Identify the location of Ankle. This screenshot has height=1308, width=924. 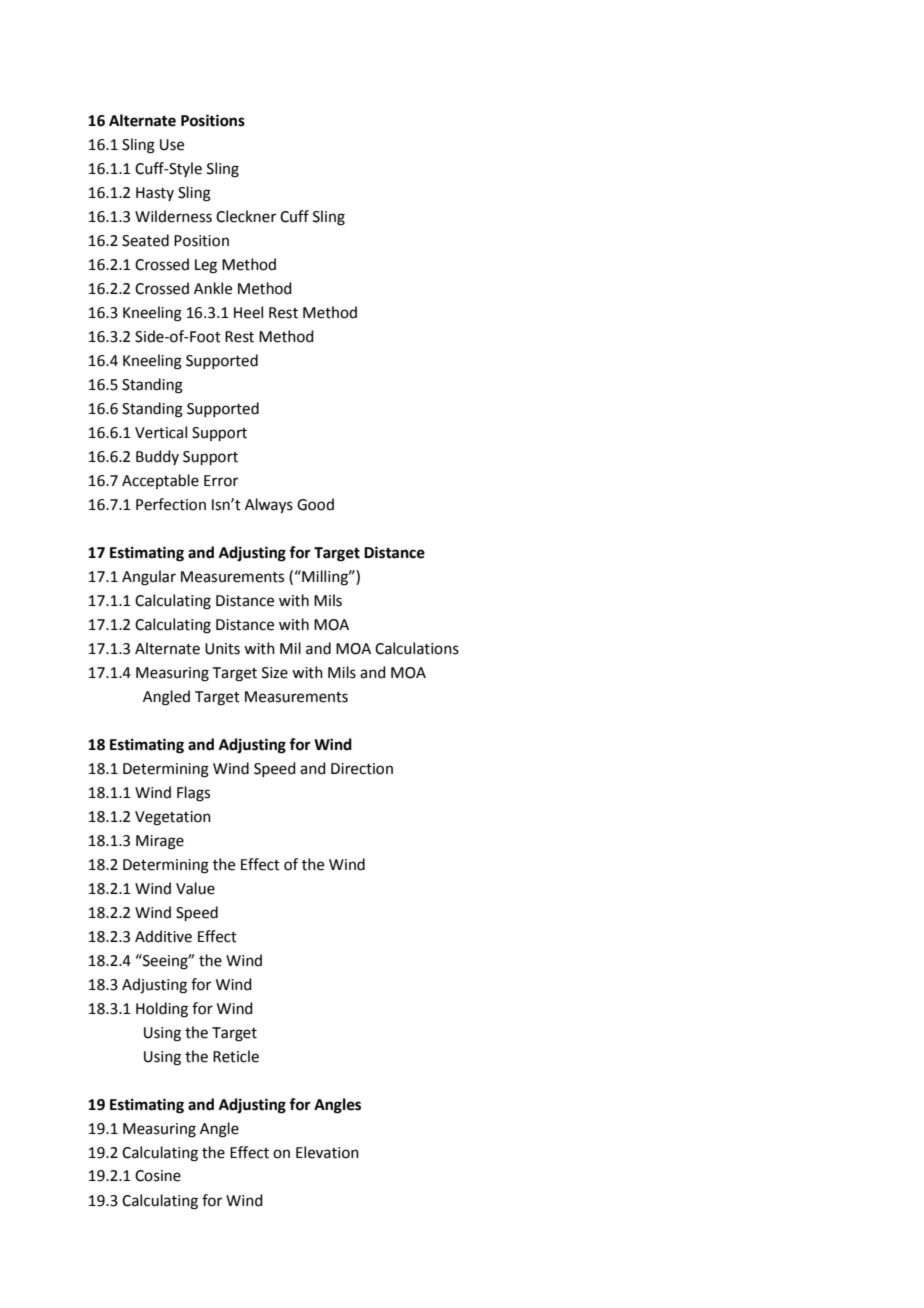
(213, 288).
